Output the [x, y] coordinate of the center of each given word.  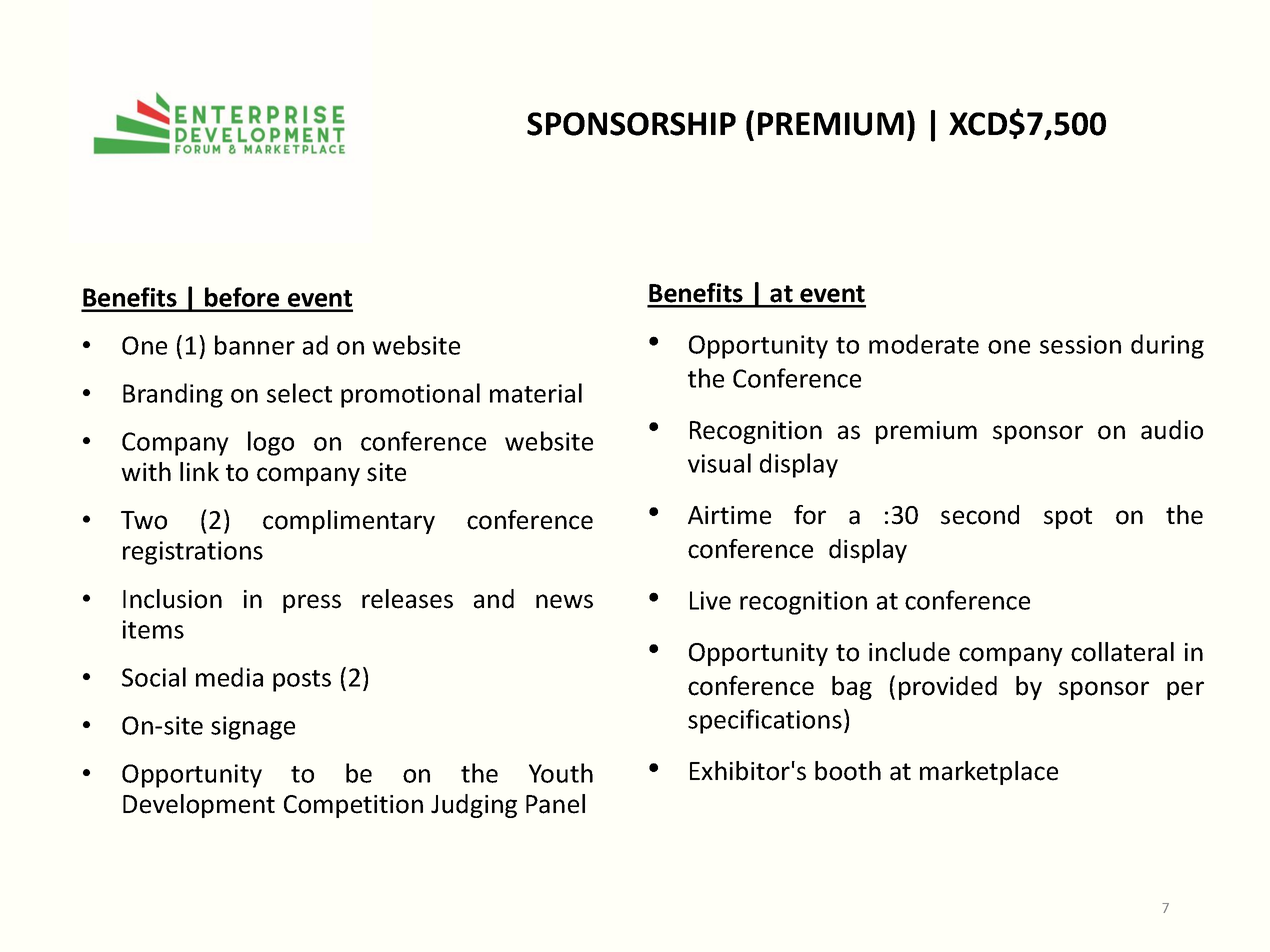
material [536, 393]
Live [710, 600]
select [299, 393]
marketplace [989, 773]
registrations [193, 553]
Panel [555, 804]
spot [1068, 518]
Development [199, 806]
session [1080, 344]
